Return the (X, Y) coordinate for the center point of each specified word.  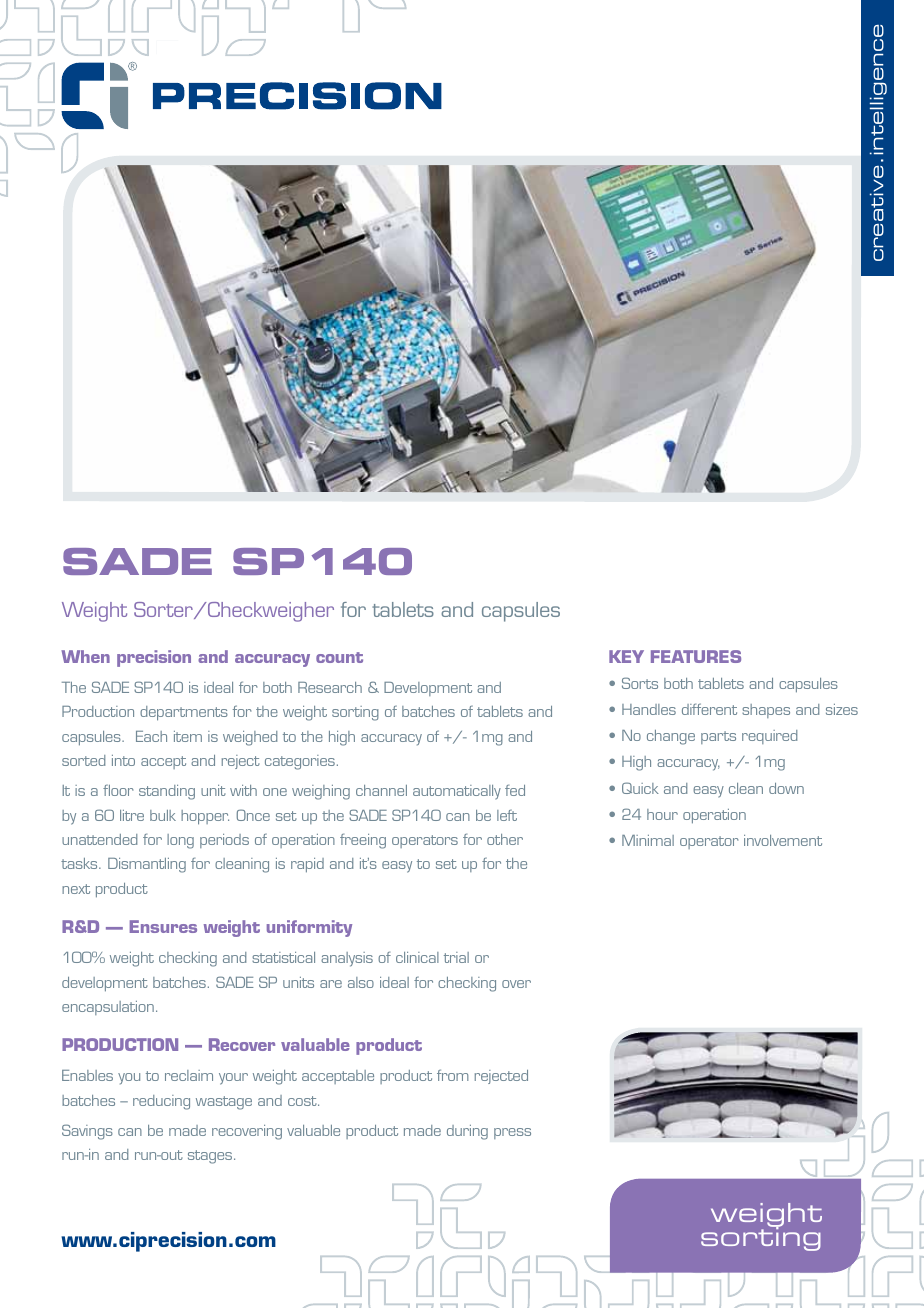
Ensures (163, 926)
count (339, 657)
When (85, 656)
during (467, 1132)
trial (456, 957)
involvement (783, 840)
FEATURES (696, 656)
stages (211, 1157)
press (512, 1133)
